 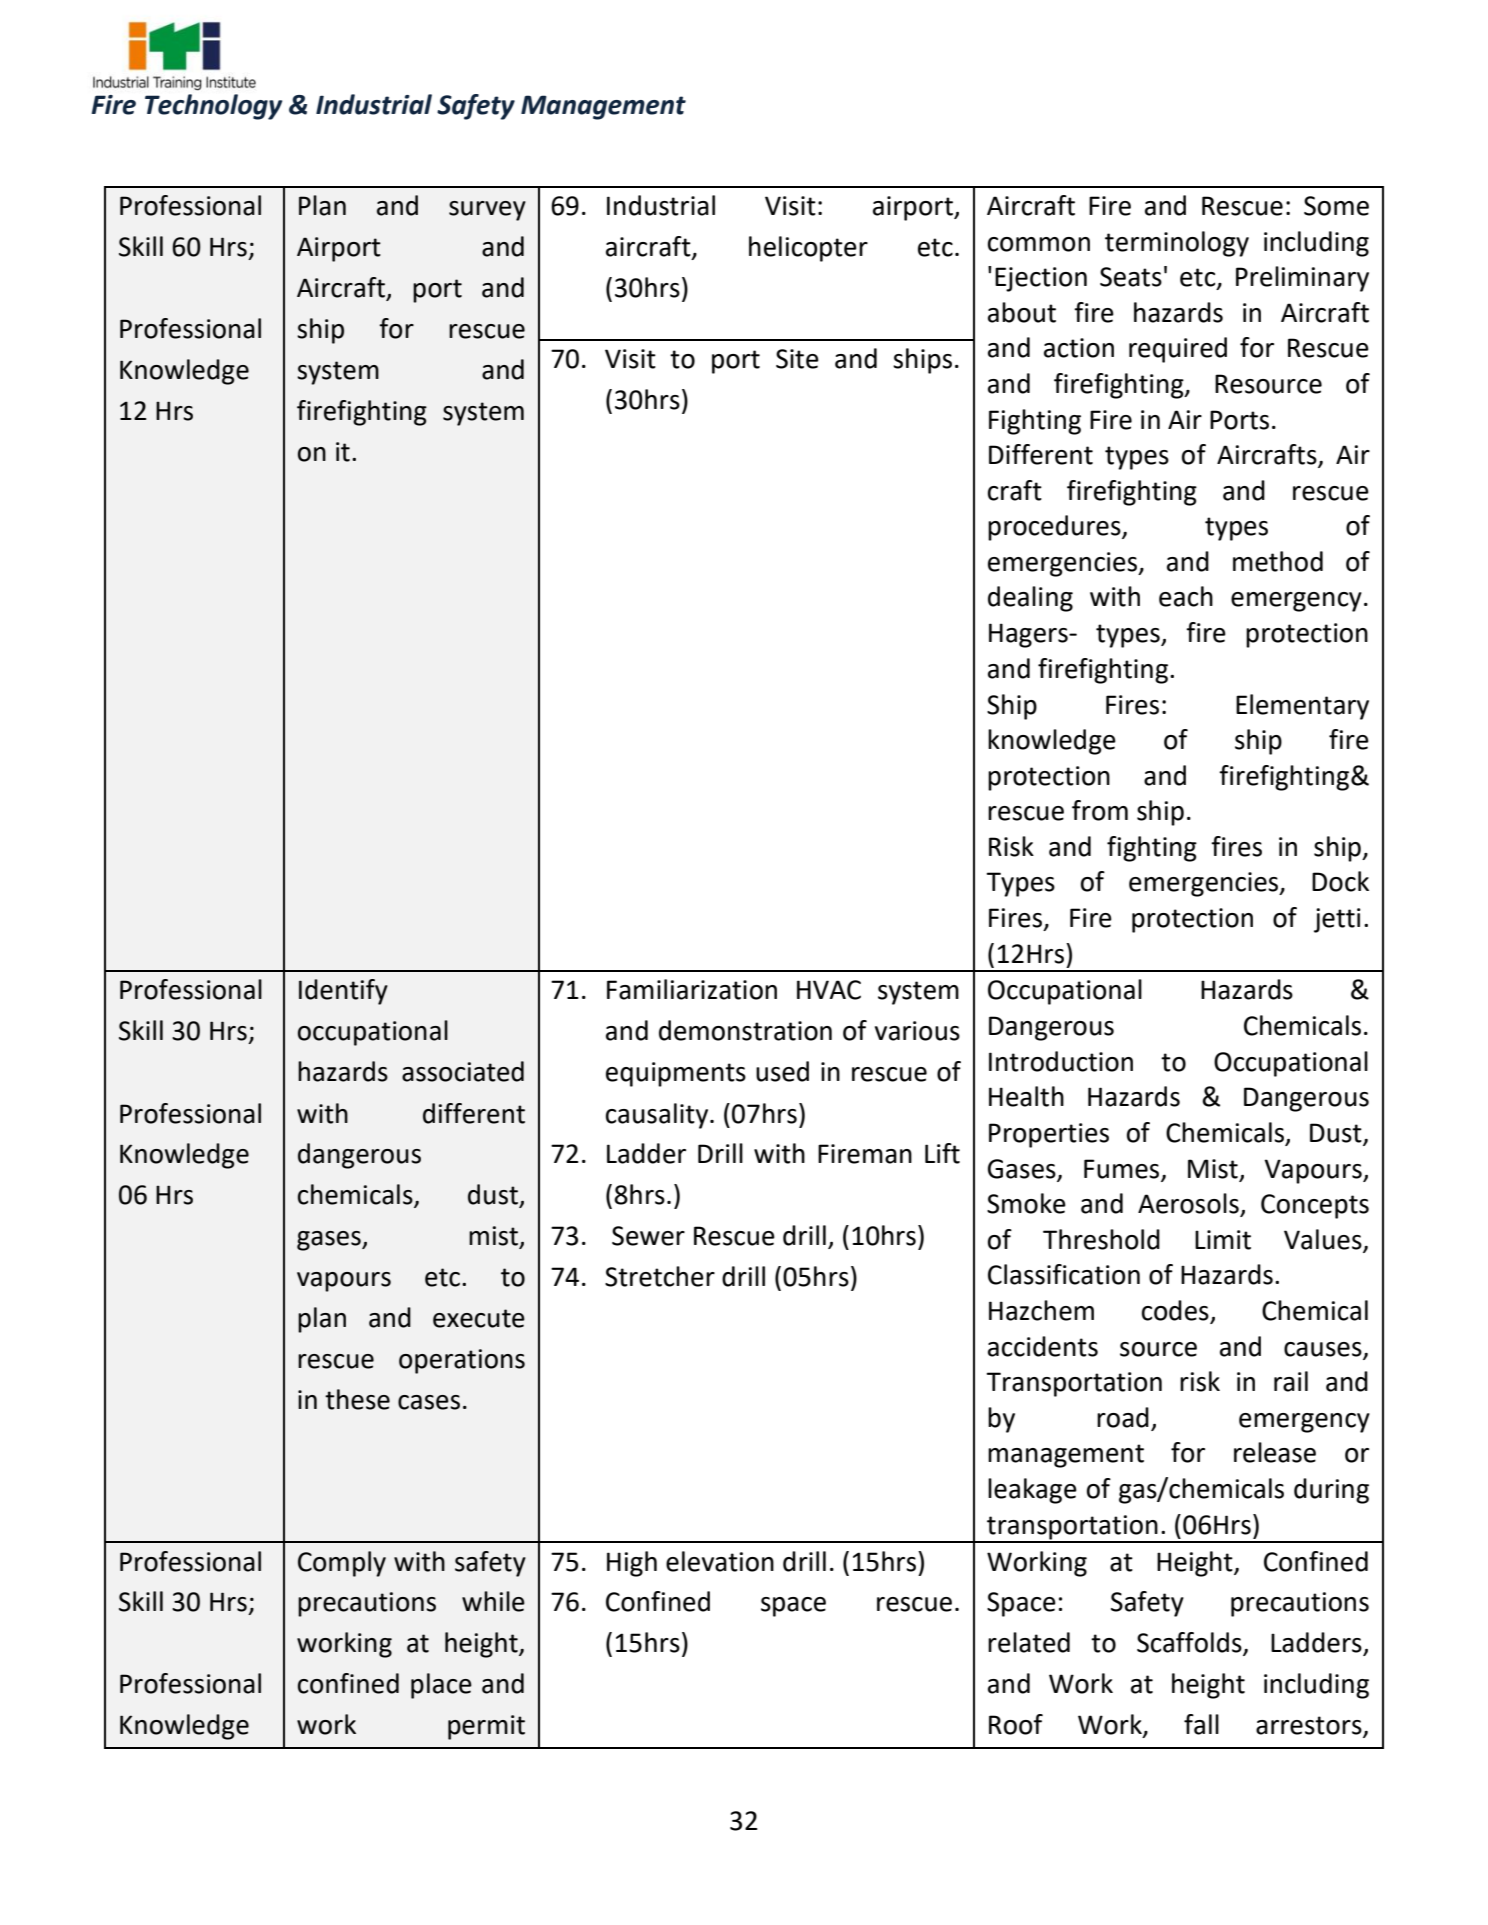 What do you see at coordinates (441, 1686) in the document?
I see `place` at bounding box center [441, 1686].
